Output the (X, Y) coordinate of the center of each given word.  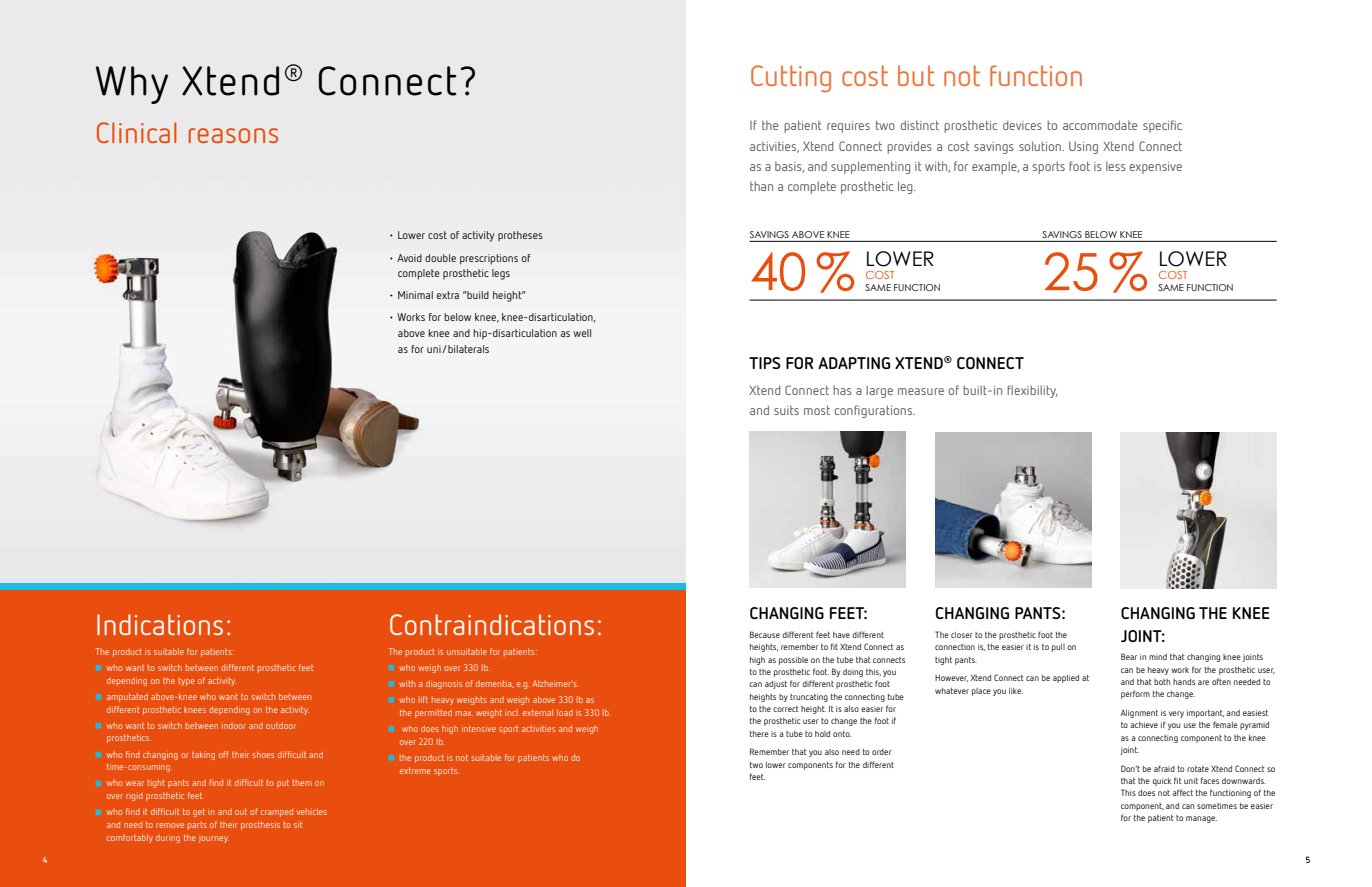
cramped (277, 813)
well (582, 333)
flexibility (1032, 391)
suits (786, 410)
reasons (233, 135)
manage (1201, 819)
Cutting (791, 79)
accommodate (1100, 125)
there (759, 734)
